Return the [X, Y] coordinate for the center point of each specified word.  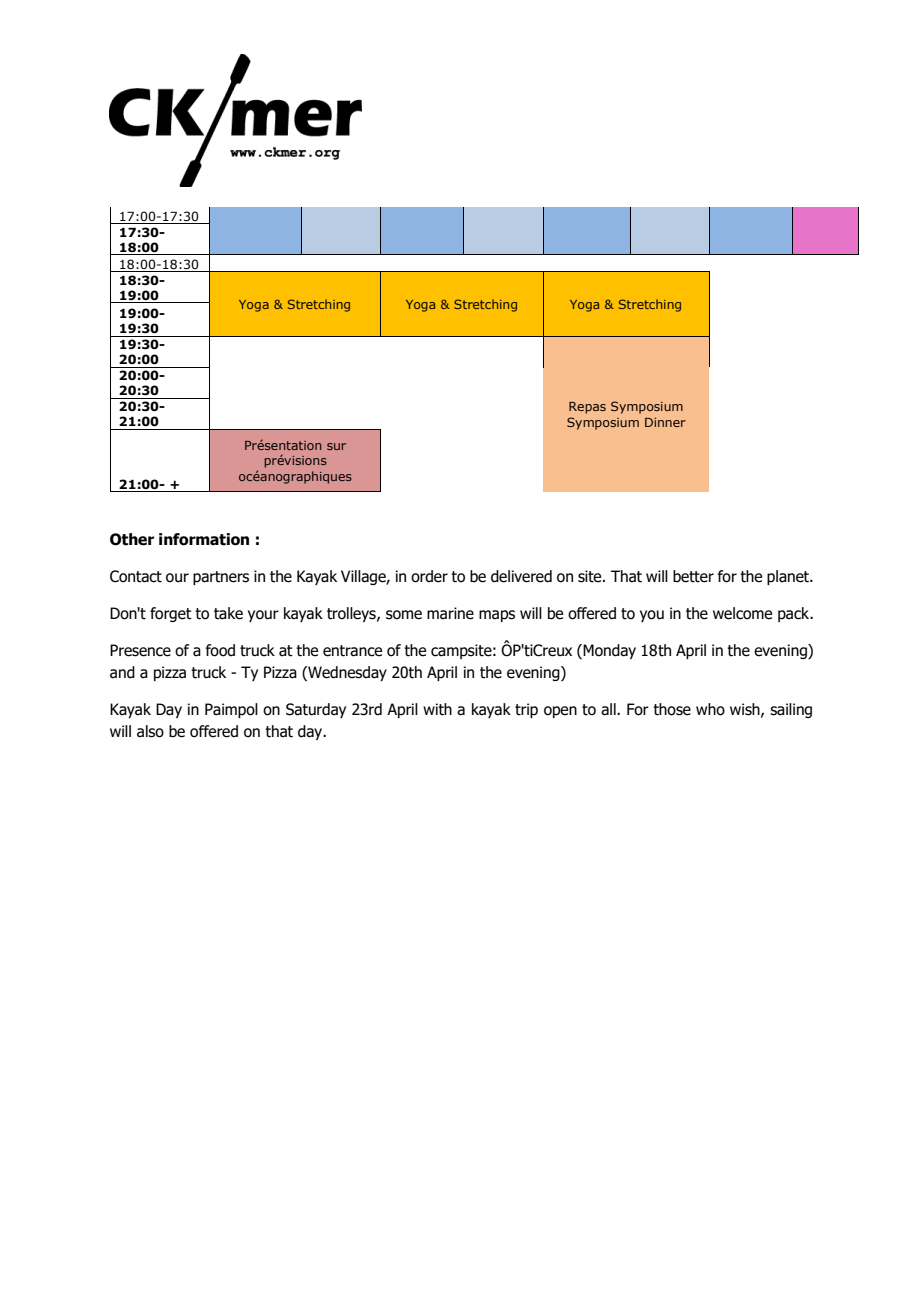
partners [221, 578]
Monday [608, 651]
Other [132, 539]
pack [795, 614]
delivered [521, 576]
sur [336, 446]
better [693, 576]
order [429, 576]
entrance [352, 651]
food [220, 650]
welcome [742, 613]
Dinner [665, 422]
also [150, 731]
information [204, 539]
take [228, 613]
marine [450, 613]
